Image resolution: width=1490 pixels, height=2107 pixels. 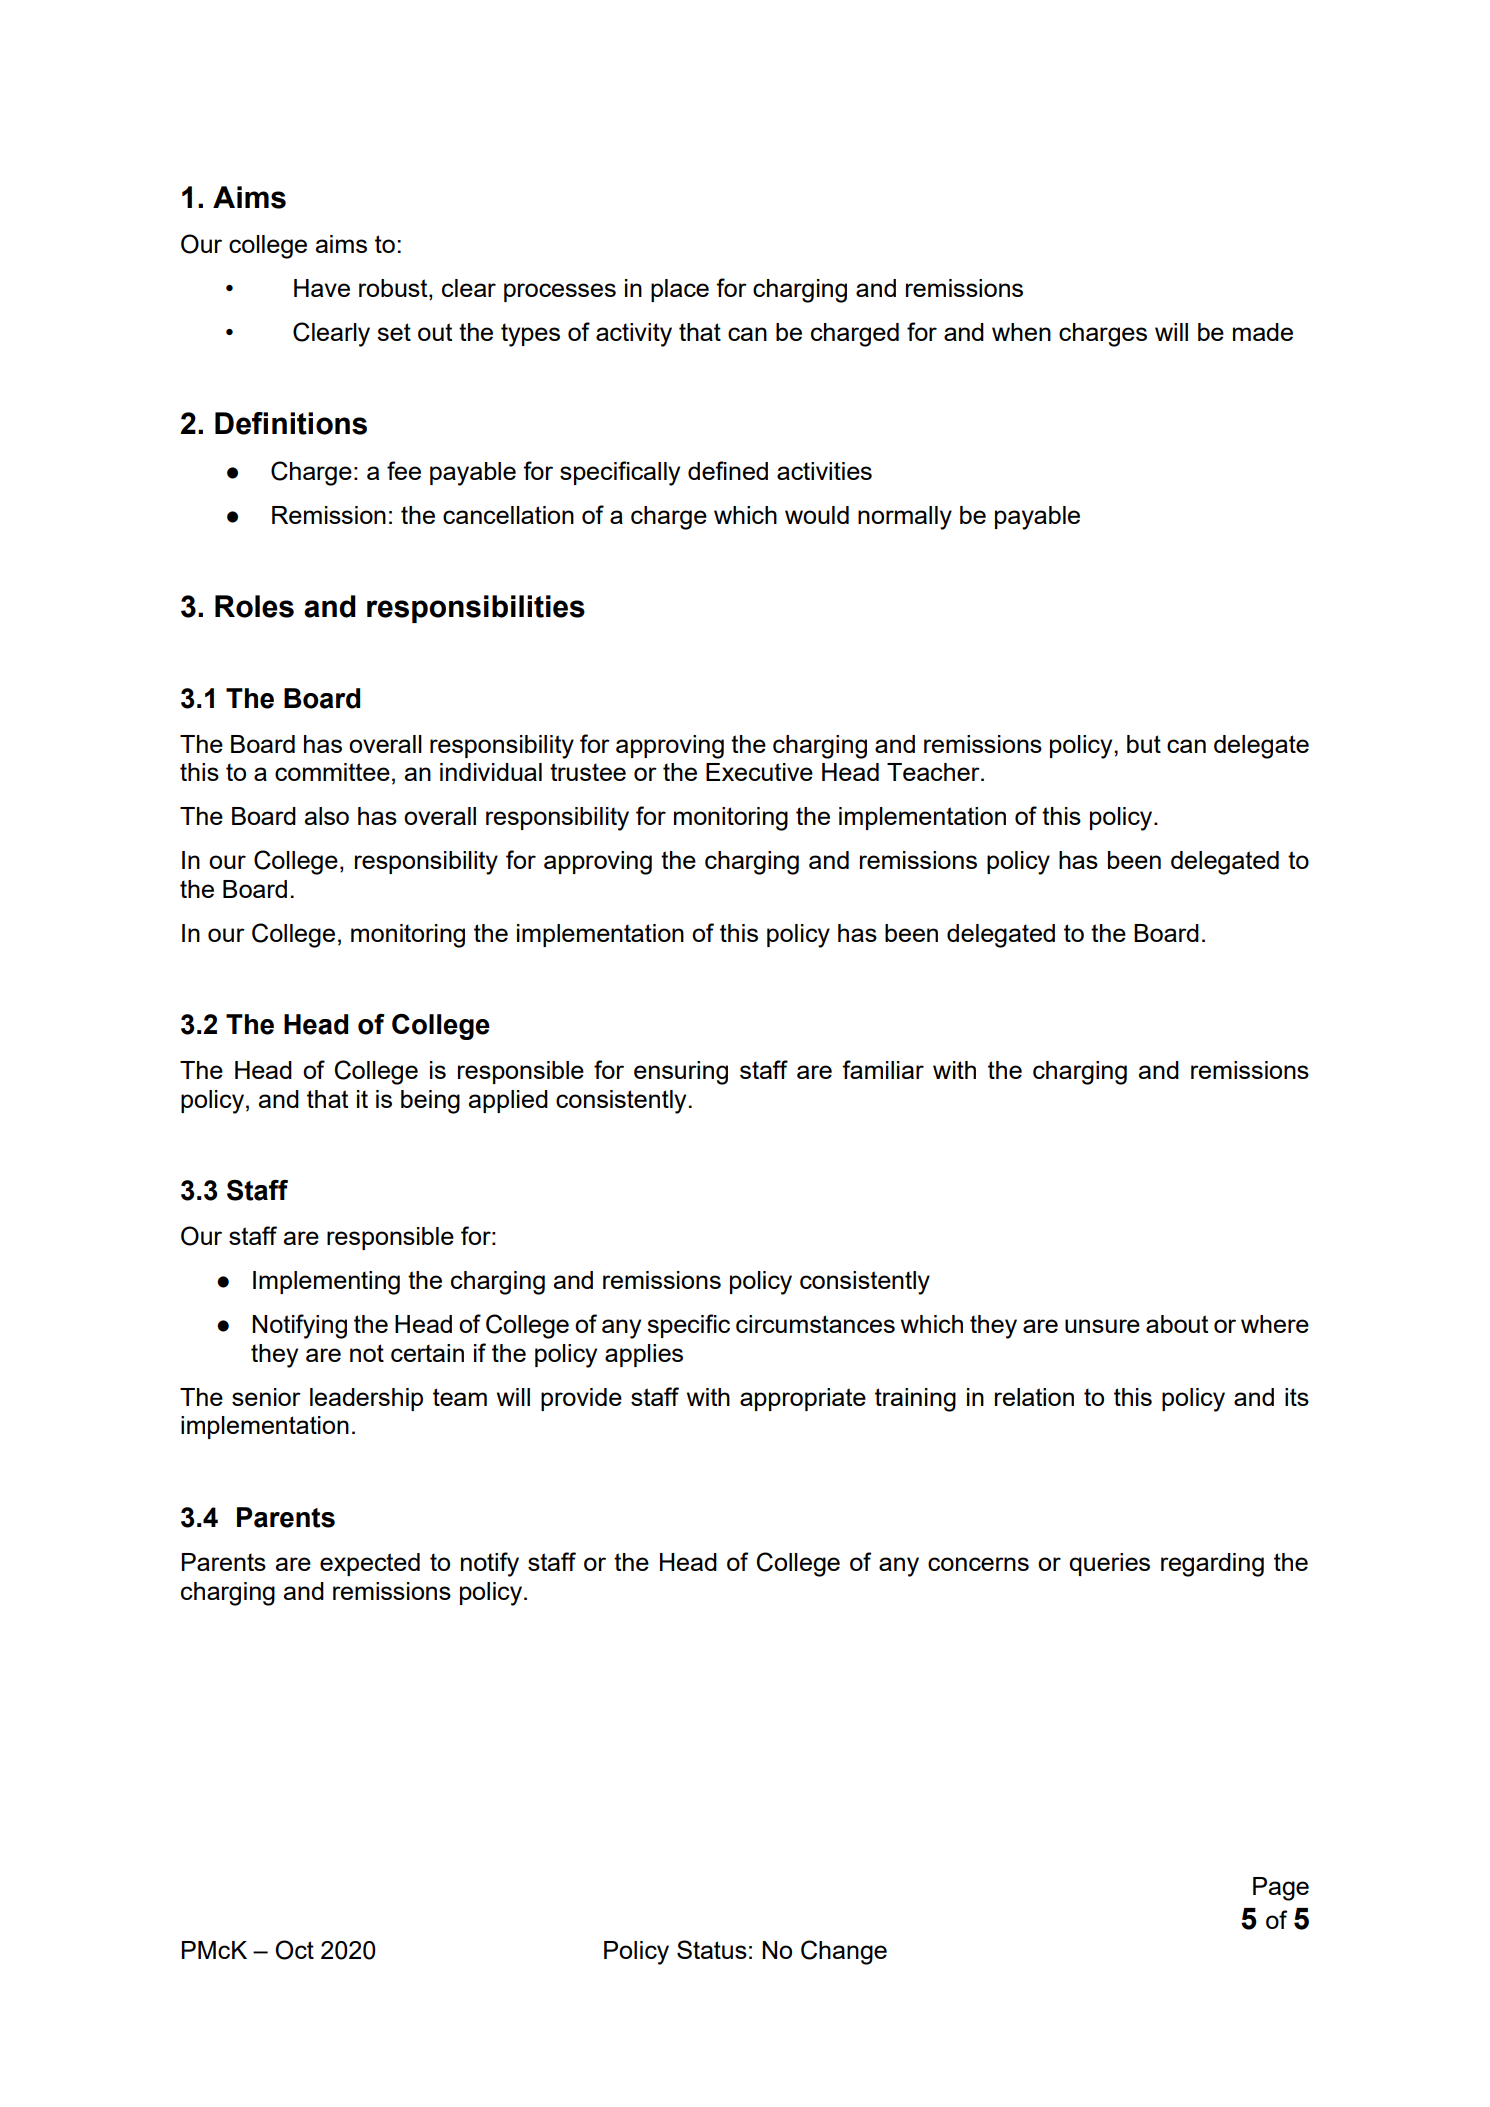 What do you see at coordinates (1281, 1889) in the screenshot?
I see `Page` at bounding box center [1281, 1889].
